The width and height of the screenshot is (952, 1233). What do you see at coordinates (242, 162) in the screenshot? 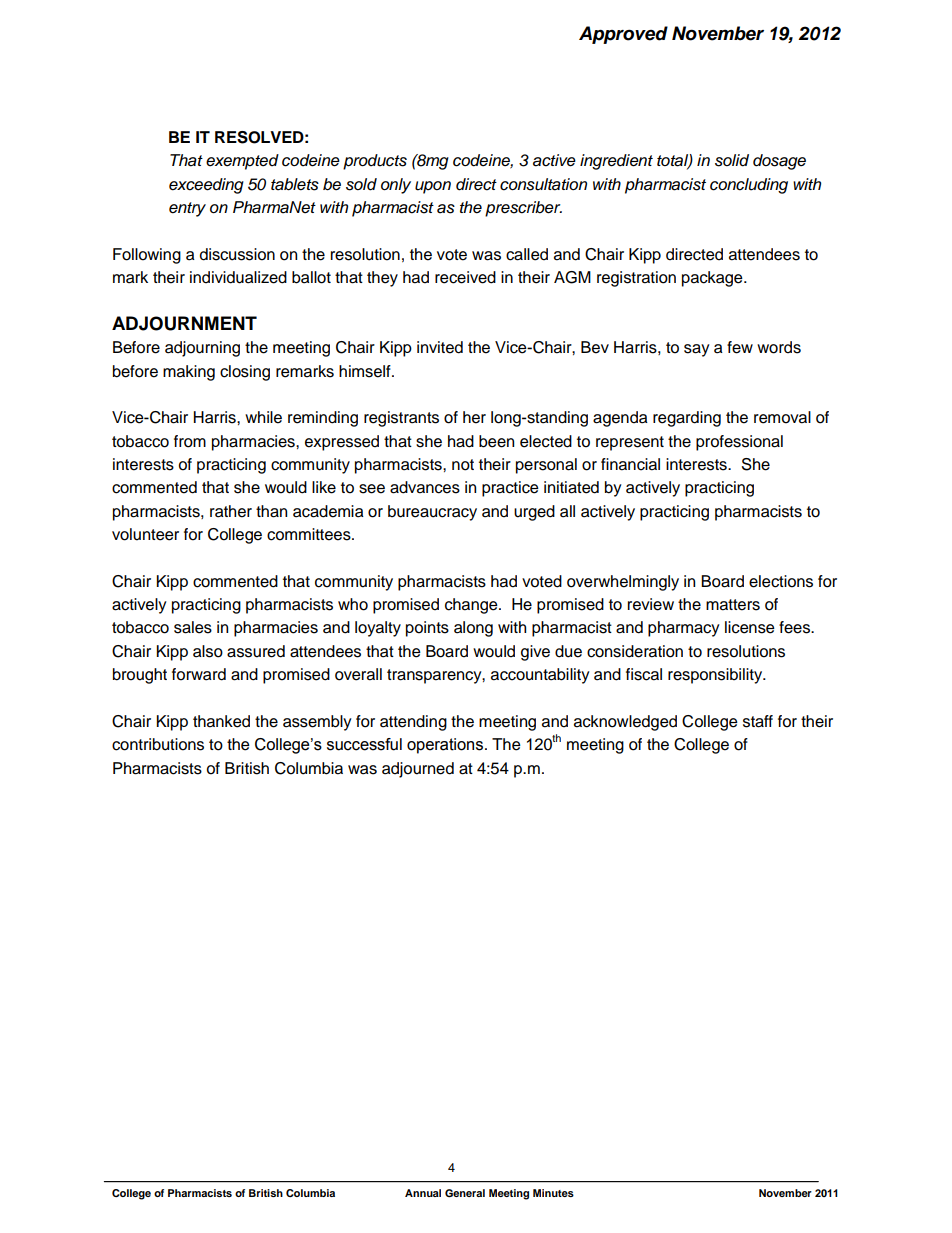
I see `exempted` at bounding box center [242, 162].
